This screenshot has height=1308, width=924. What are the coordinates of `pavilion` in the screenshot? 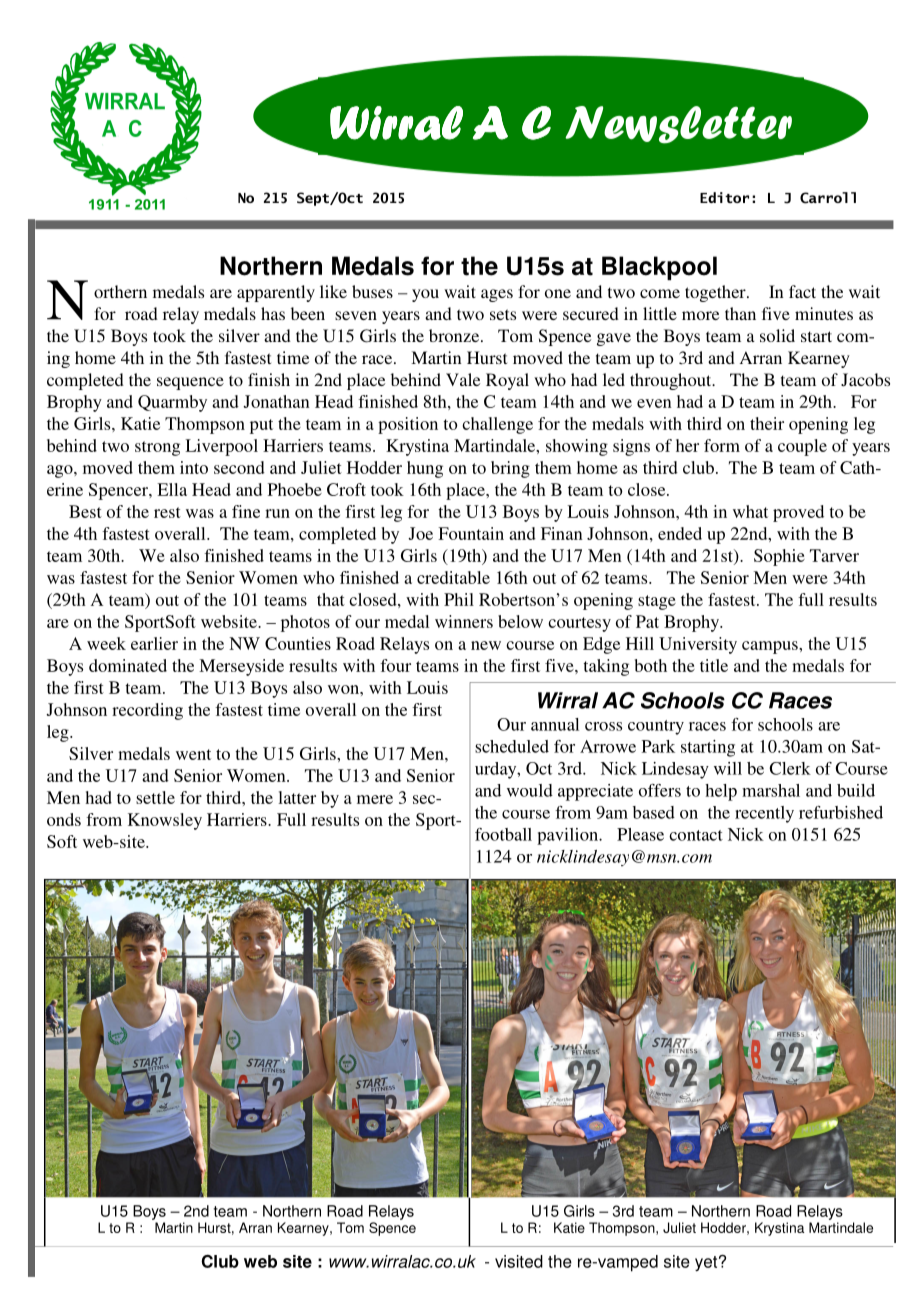 It's located at (569, 836).
